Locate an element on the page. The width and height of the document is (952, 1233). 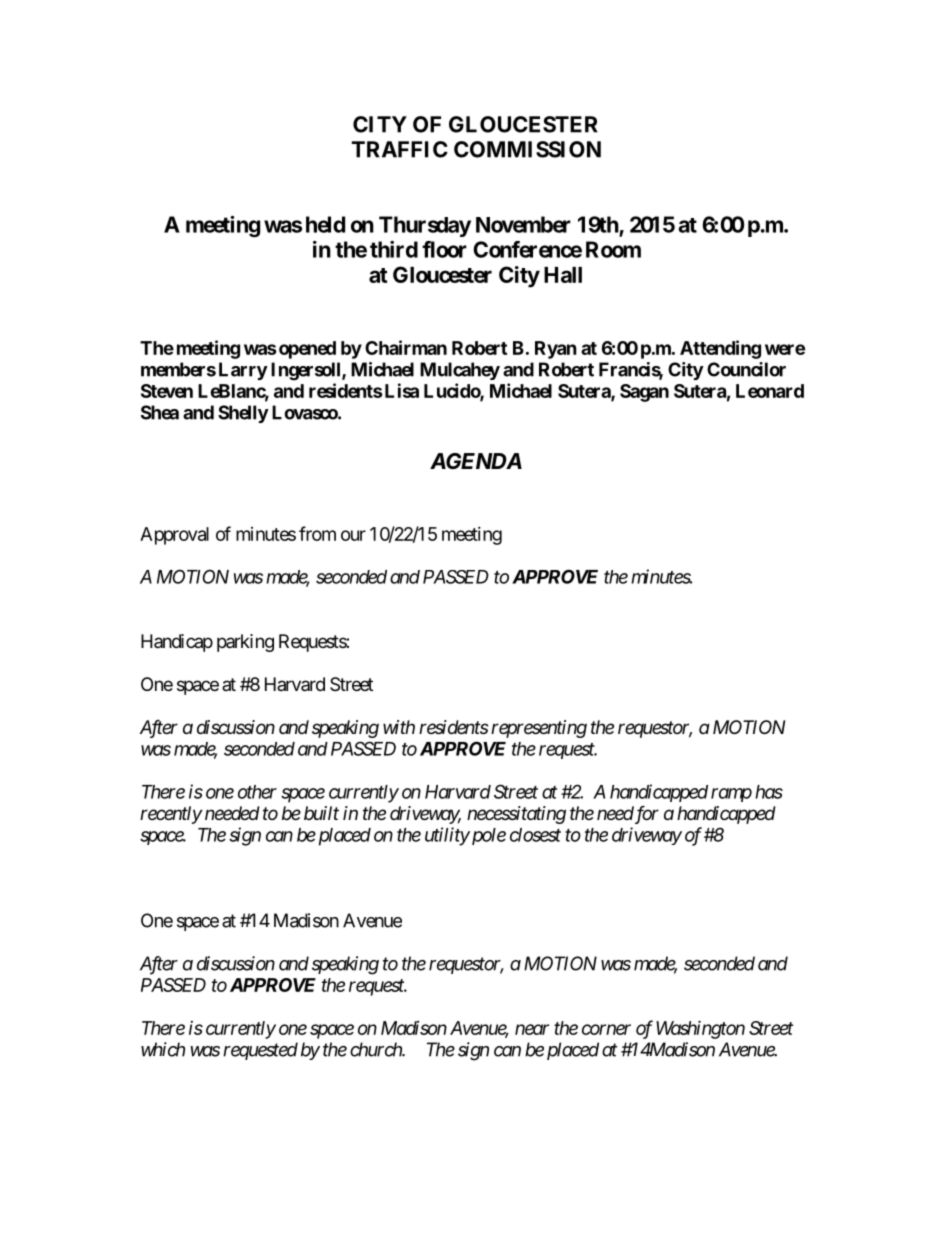
parking is located at coordinates (245, 643).
